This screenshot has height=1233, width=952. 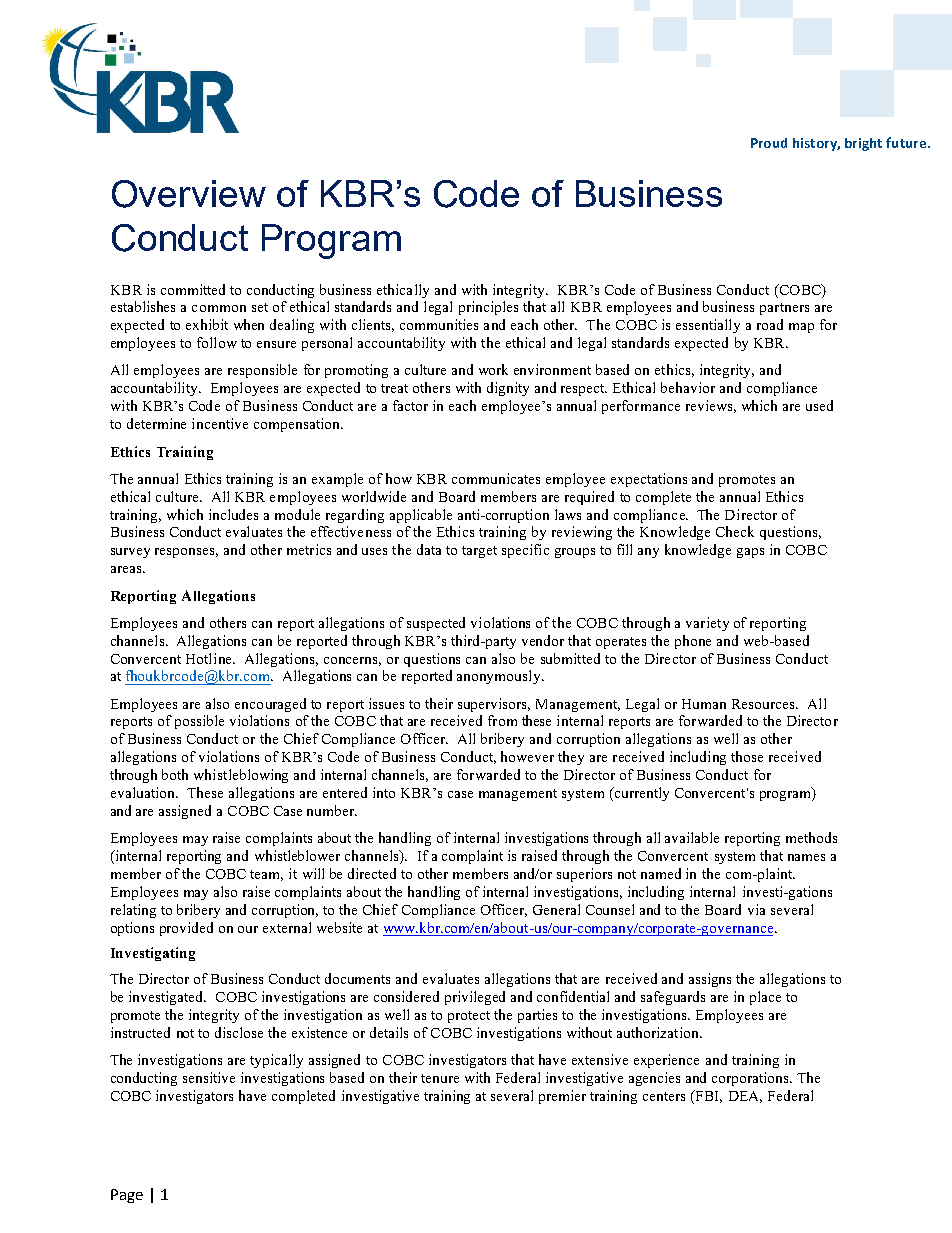 I want to click on premier, so click(x=562, y=1097).
